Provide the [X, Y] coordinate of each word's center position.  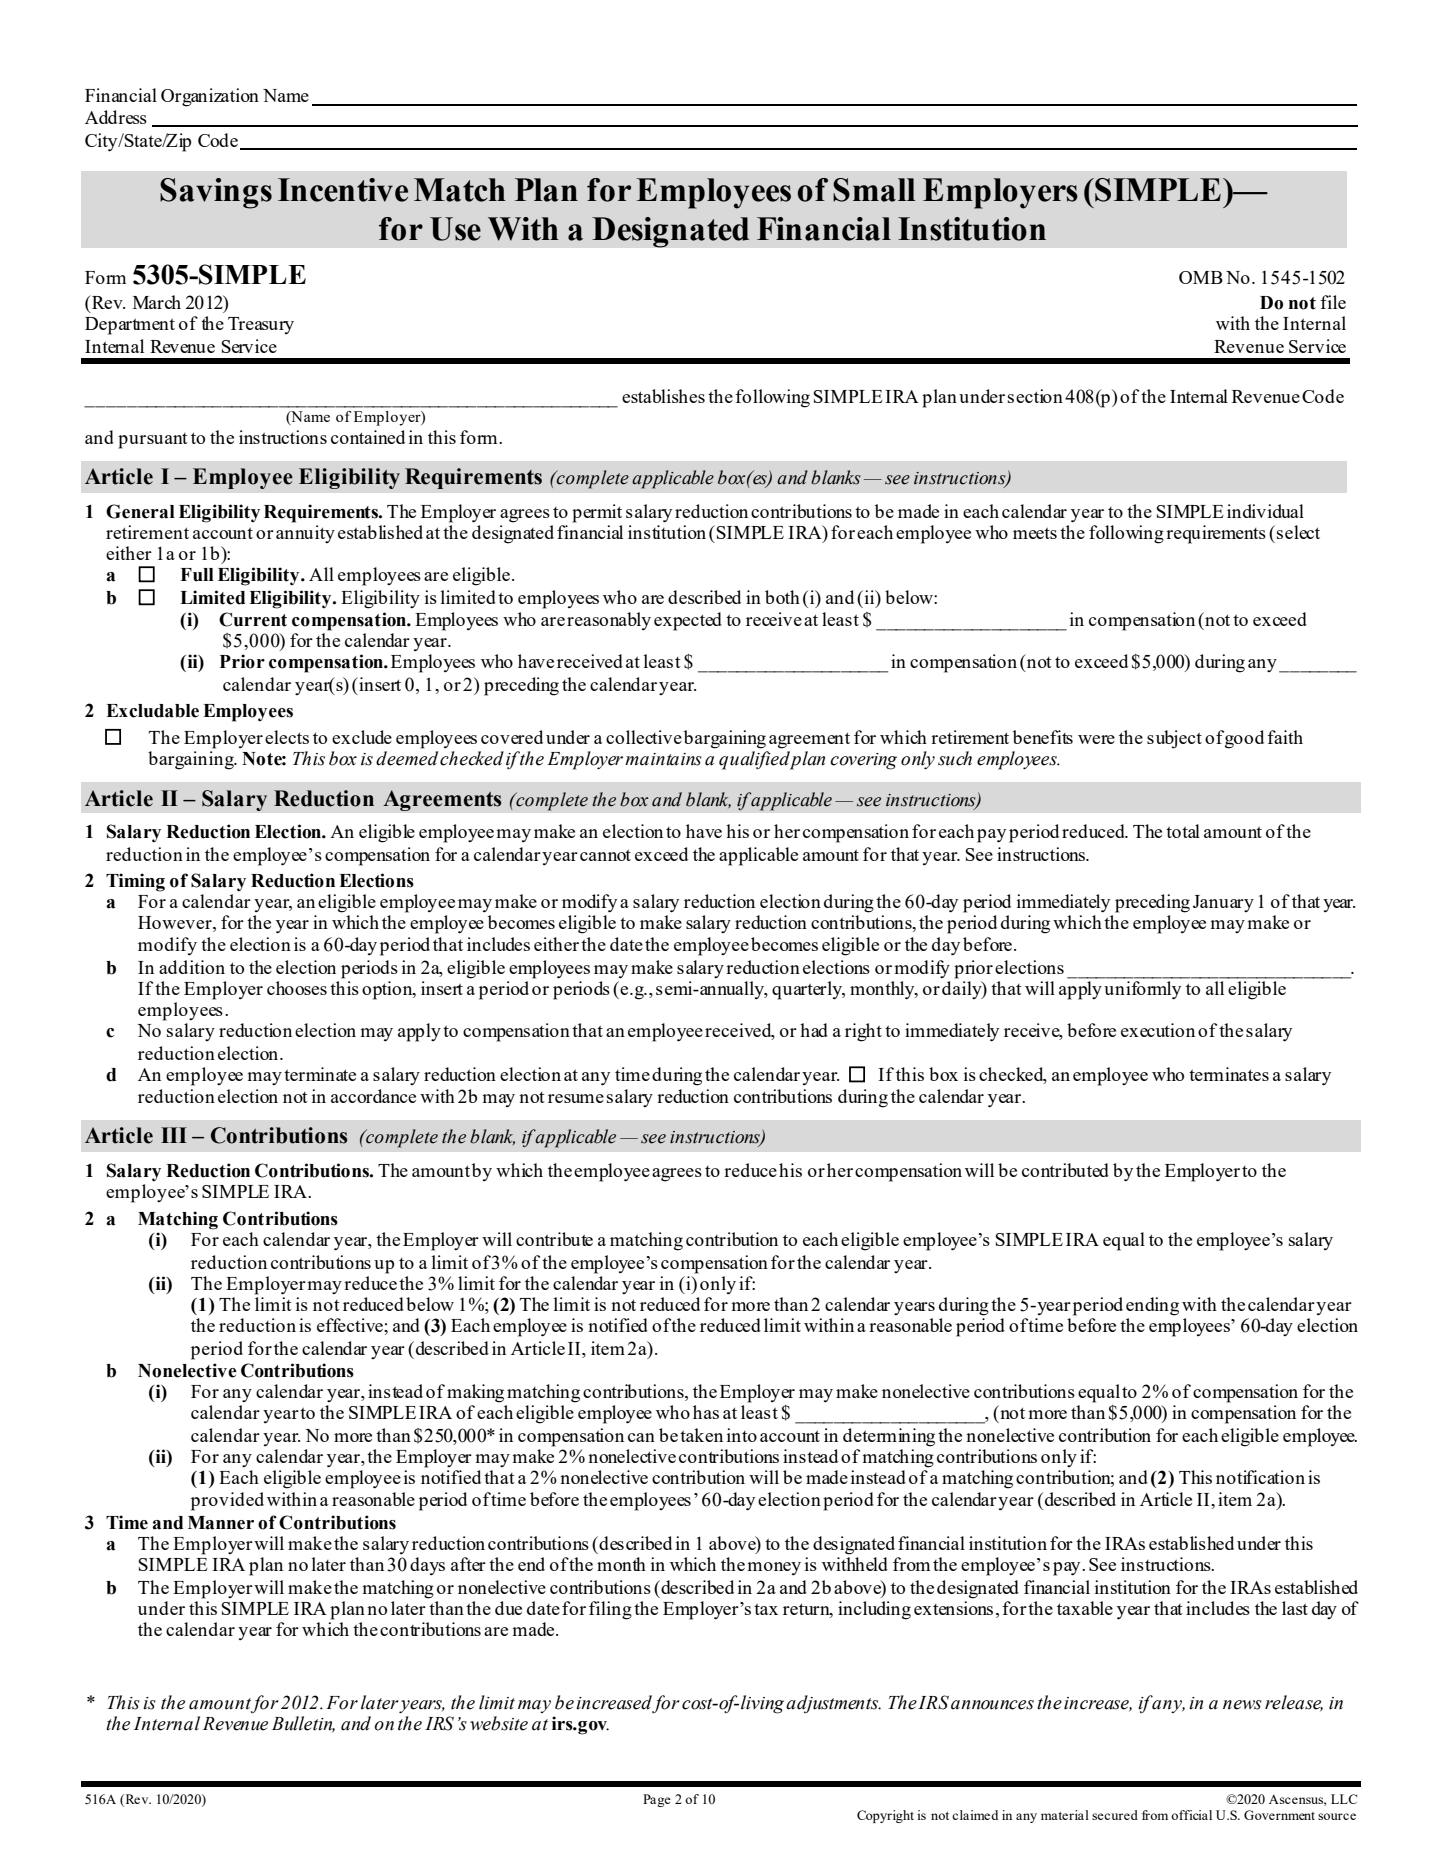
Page [657, 1800]
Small [874, 190]
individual [1265, 511]
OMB [1201, 277]
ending [1152, 1306]
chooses [297, 988]
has [706, 1412]
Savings [216, 193]
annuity [305, 534]
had [814, 1030]
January [1223, 903]
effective [351, 1325]
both [782, 597]
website [499, 1723]
